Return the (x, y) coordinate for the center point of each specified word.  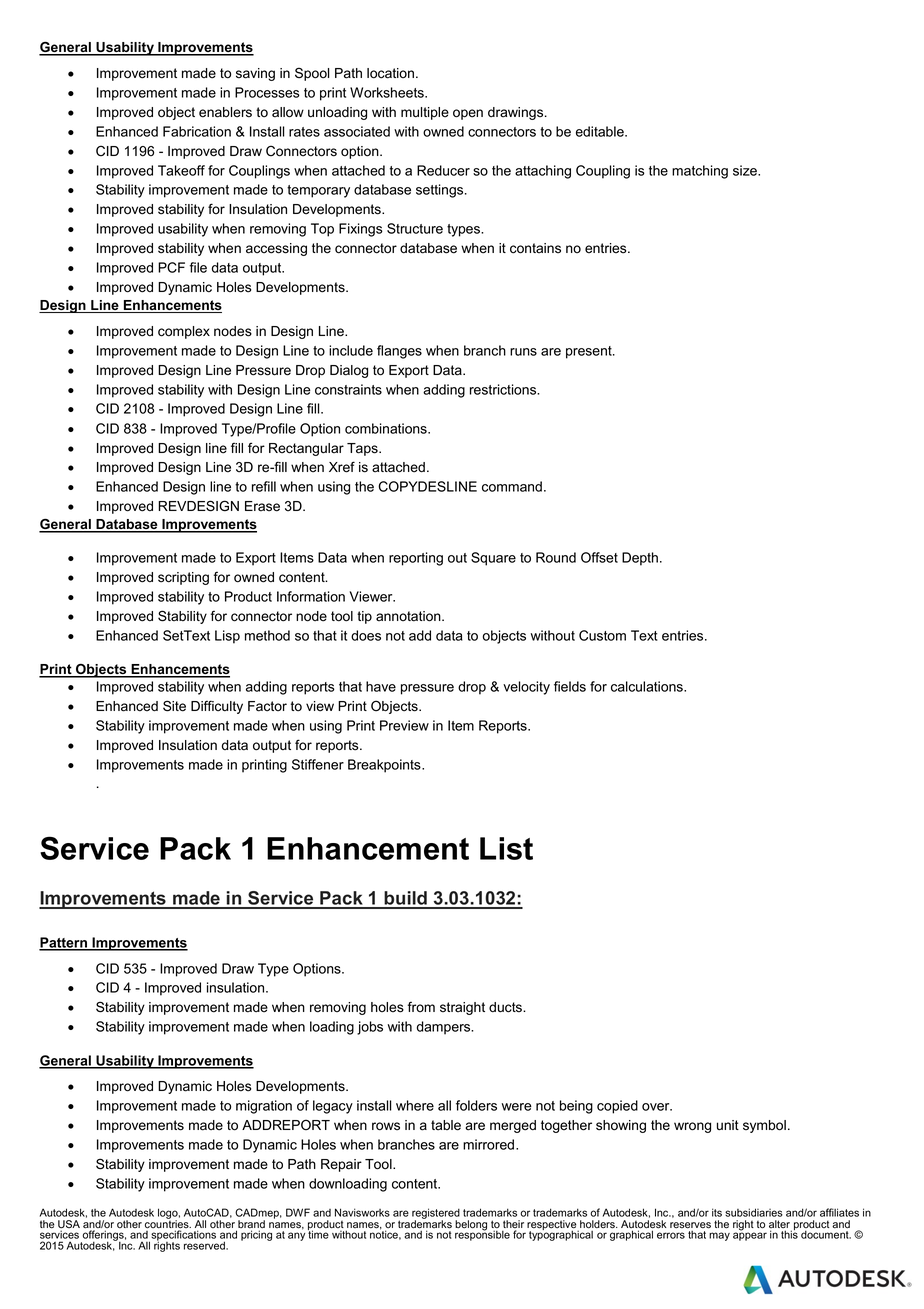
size (746, 170)
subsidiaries (754, 1212)
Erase (262, 506)
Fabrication (197, 131)
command (512, 486)
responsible (482, 1235)
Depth (640, 559)
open (468, 114)
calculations (648, 686)
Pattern (64, 943)
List (506, 848)
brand (250, 1225)
